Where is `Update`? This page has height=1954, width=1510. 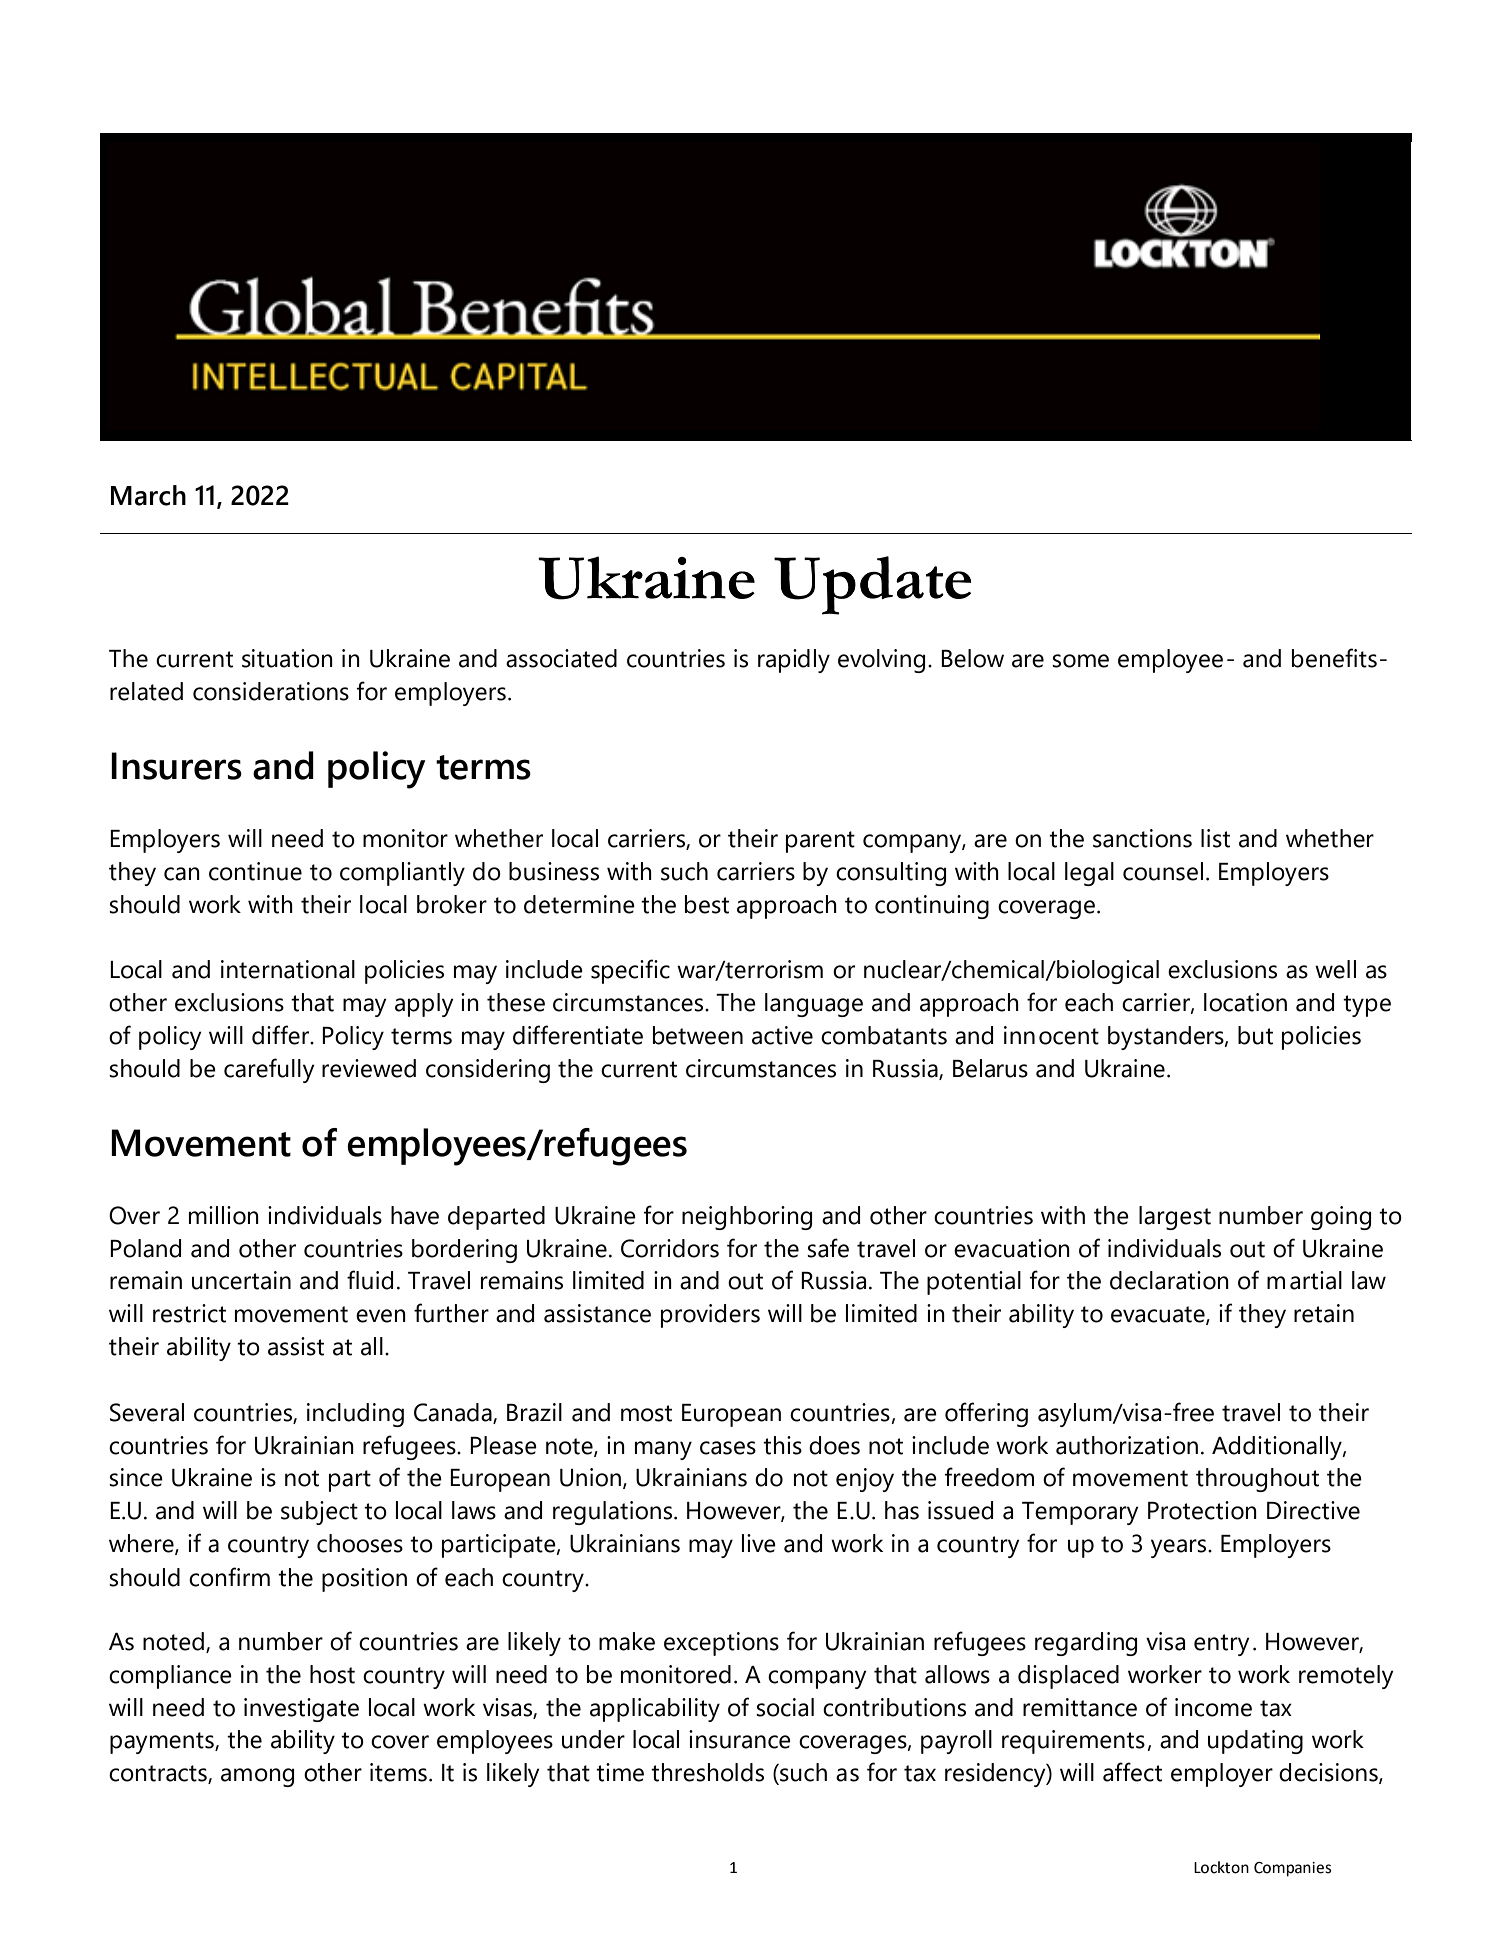
Update is located at coordinates (872, 585).
